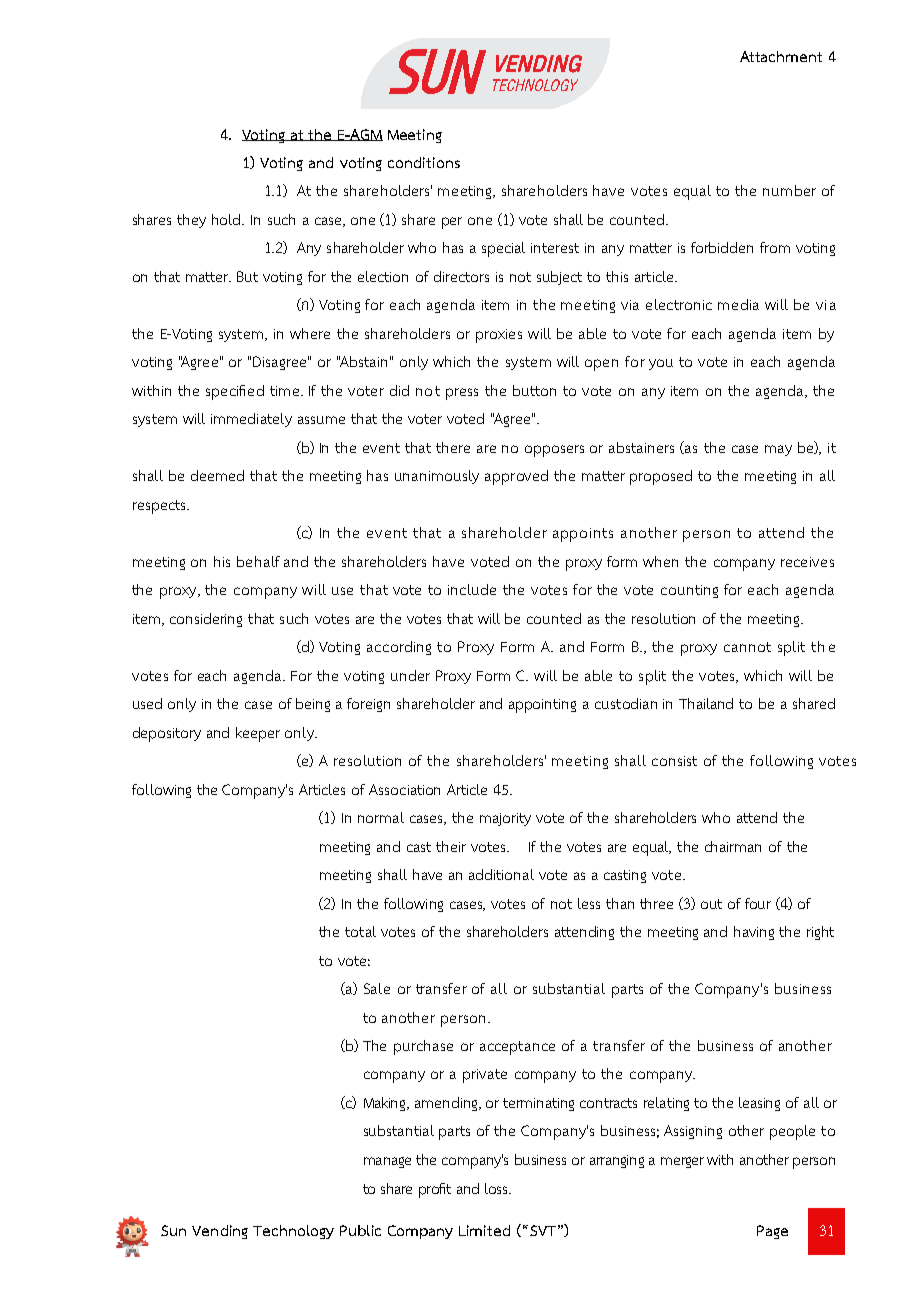  Describe the element at coordinates (191, 221) in the screenshot. I see `they` at that location.
